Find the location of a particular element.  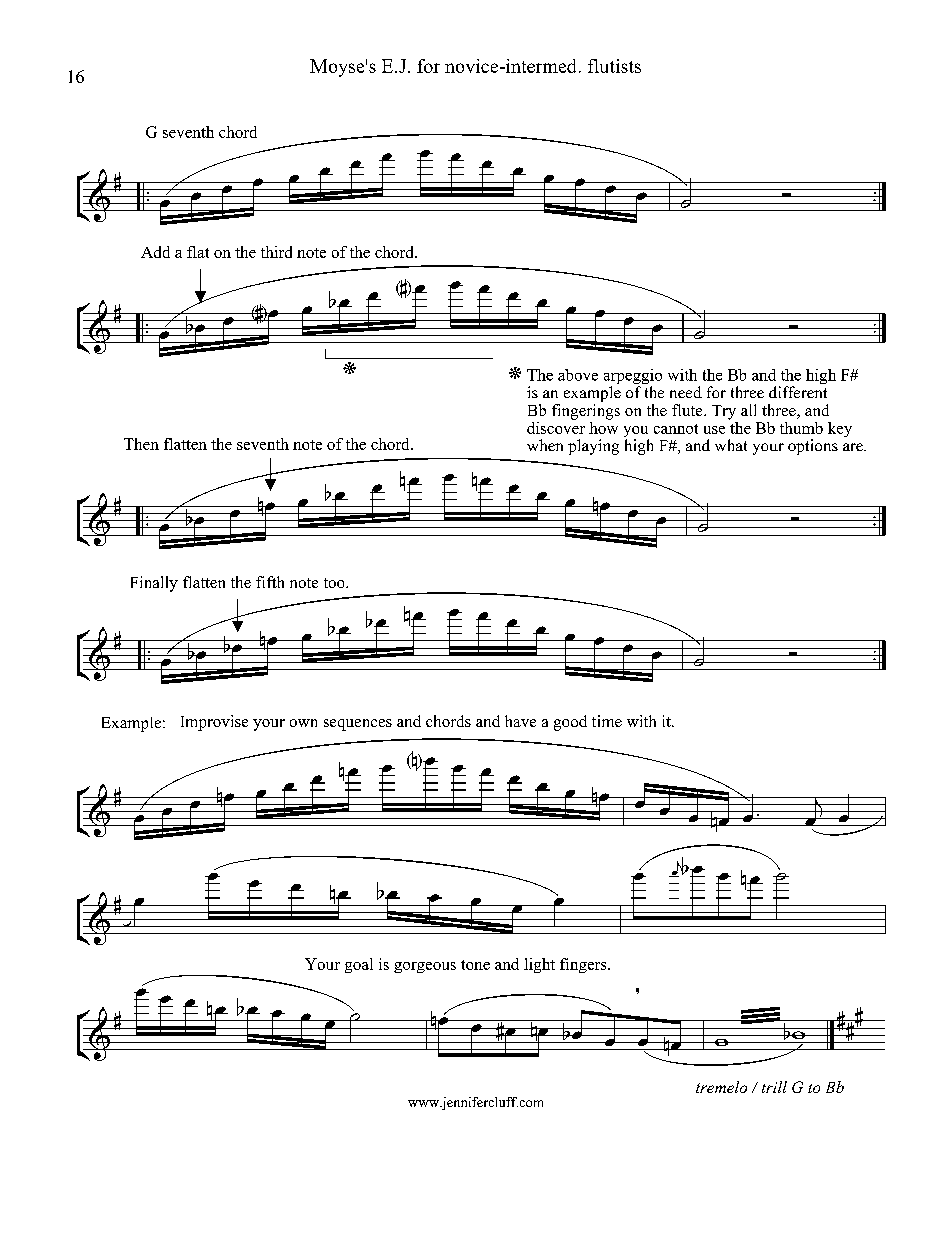

have is located at coordinates (520, 721).
